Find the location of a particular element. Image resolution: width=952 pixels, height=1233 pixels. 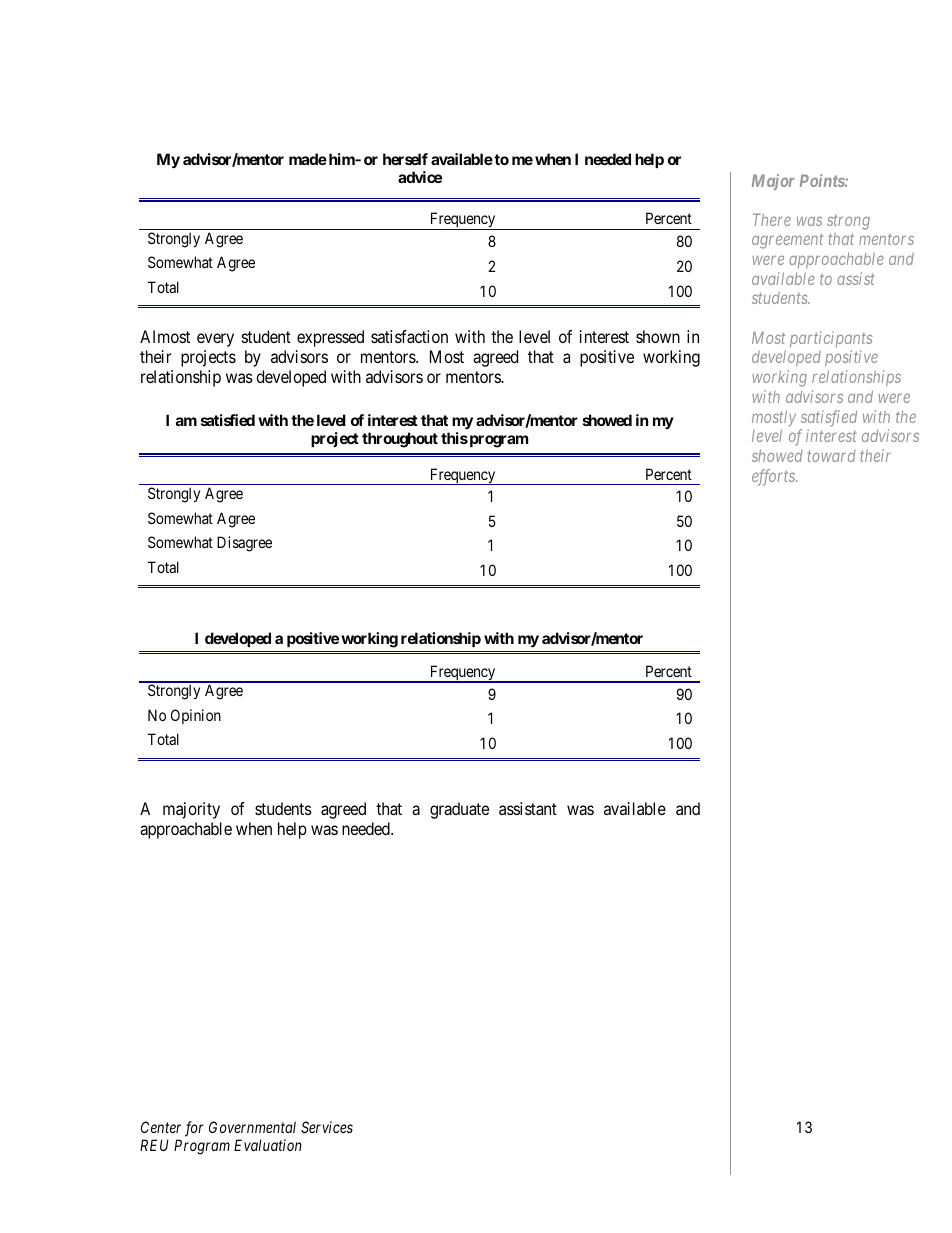

made is located at coordinates (308, 159).
